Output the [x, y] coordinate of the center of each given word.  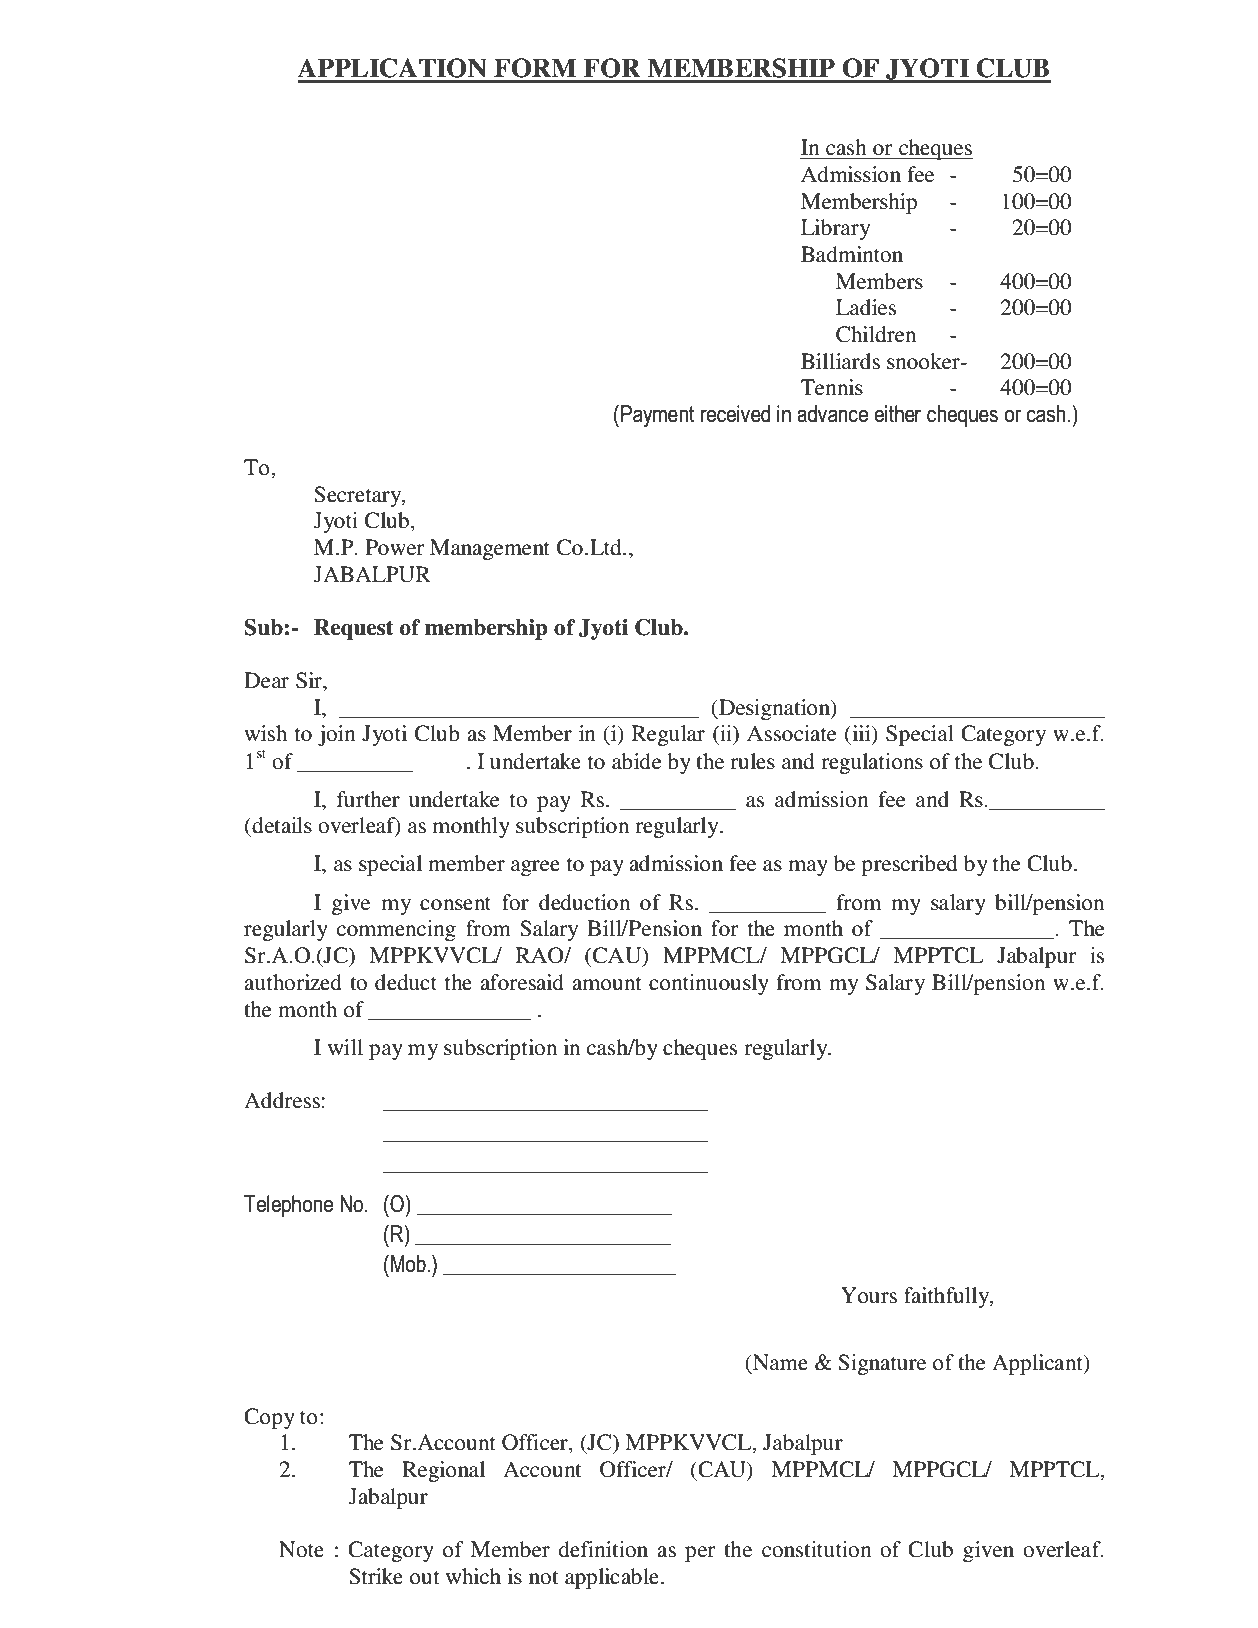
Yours [869, 1295]
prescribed [909, 865]
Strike [376, 1576]
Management [490, 549]
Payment [657, 416]
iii [861, 734]
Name [779, 1362]
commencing [396, 930]
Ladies [866, 307]
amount [607, 984]
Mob [409, 1264]
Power [395, 547]
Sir [310, 680]
